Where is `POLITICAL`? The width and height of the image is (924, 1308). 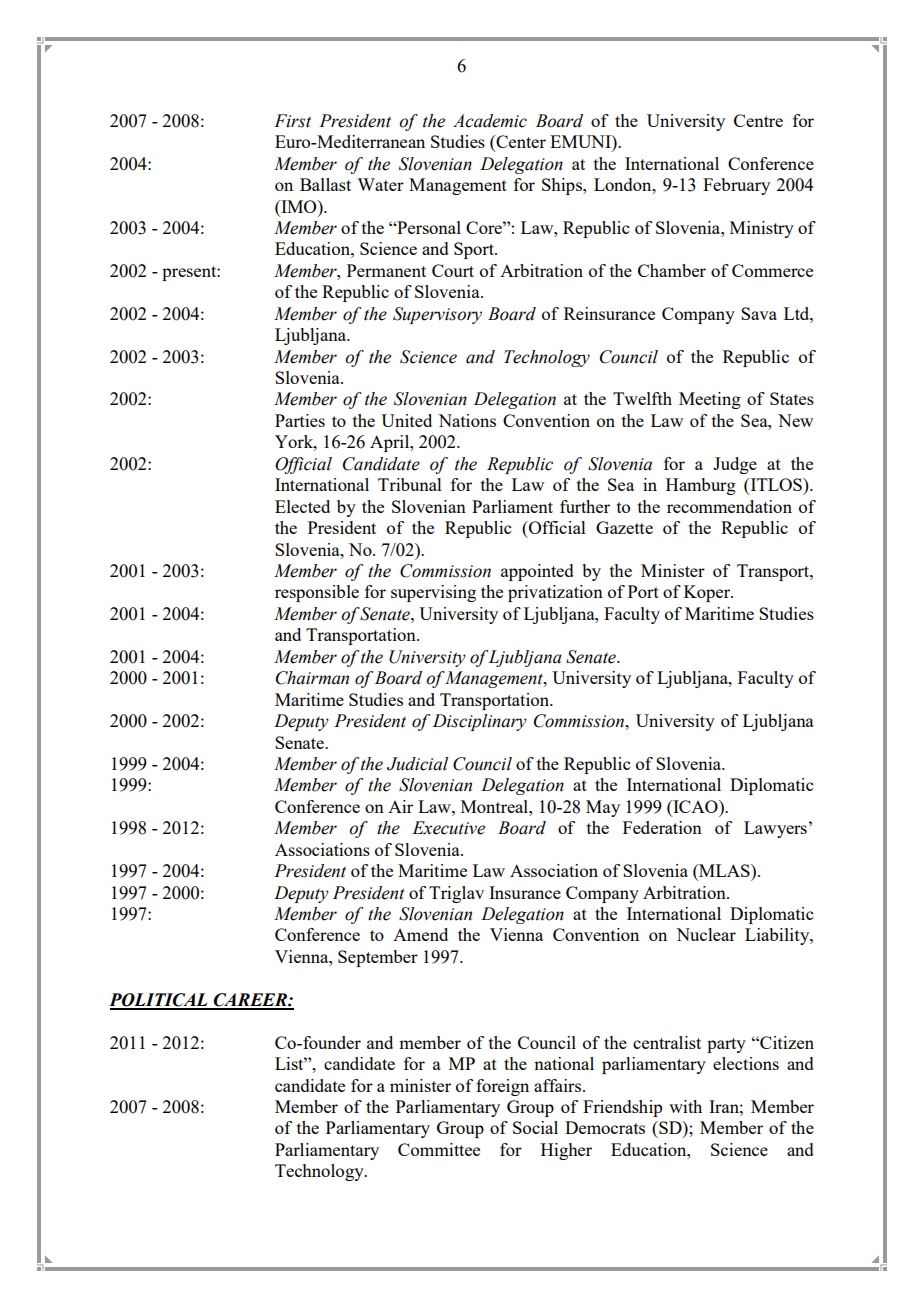
POLITICAL is located at coordinates (159, 1001).
